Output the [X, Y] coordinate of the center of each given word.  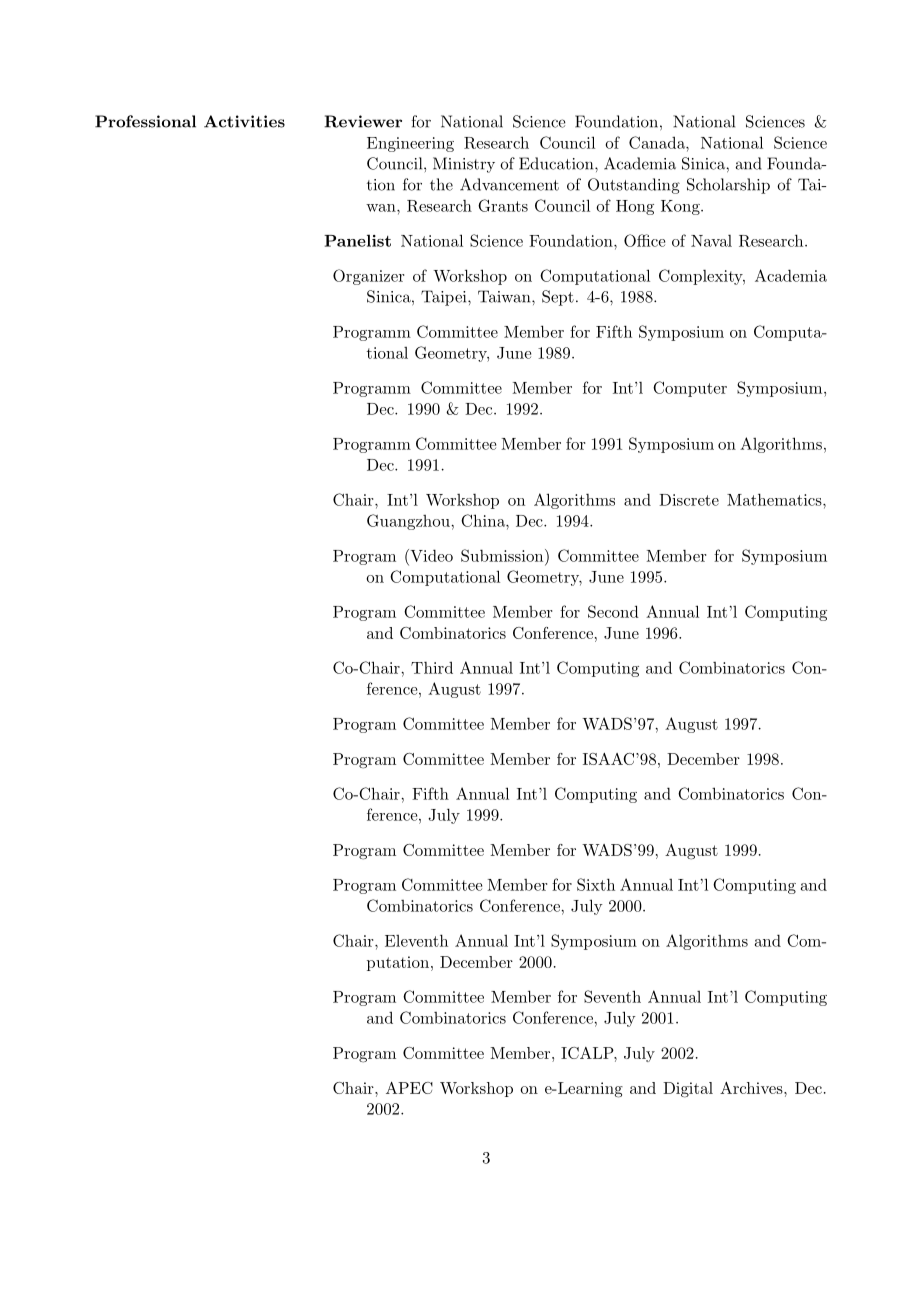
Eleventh [416, 940]
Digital [688, 1090]
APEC [409, 1088]
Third [432, 667]
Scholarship [728, 186]
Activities [244, 121]
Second [613, 611]
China [484, 520]
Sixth [596, 884]
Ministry [464, 165]
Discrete [689, 500]
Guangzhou [409, 522]
